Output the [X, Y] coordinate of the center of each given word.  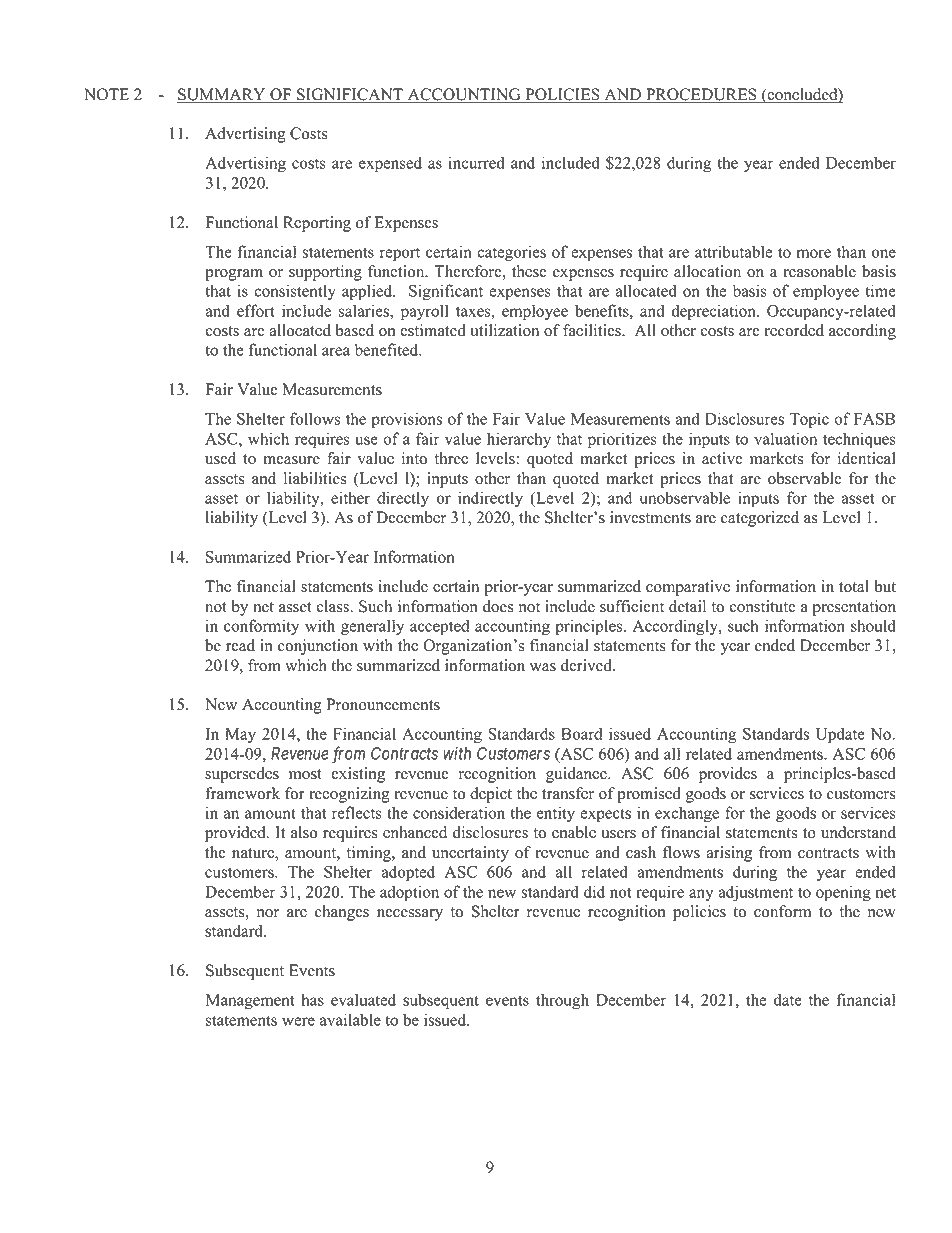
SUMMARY [222, 95]
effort [256, 310]
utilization [504, 330]
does [498, 606]
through [562, 1001]
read [240, 645]
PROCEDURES [701, 95]
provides [728, 775]
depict [491, 795]
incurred [477, 162]
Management [250, 1002]
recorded [794, 330]
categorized [760, 519]
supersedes [242, 775]
